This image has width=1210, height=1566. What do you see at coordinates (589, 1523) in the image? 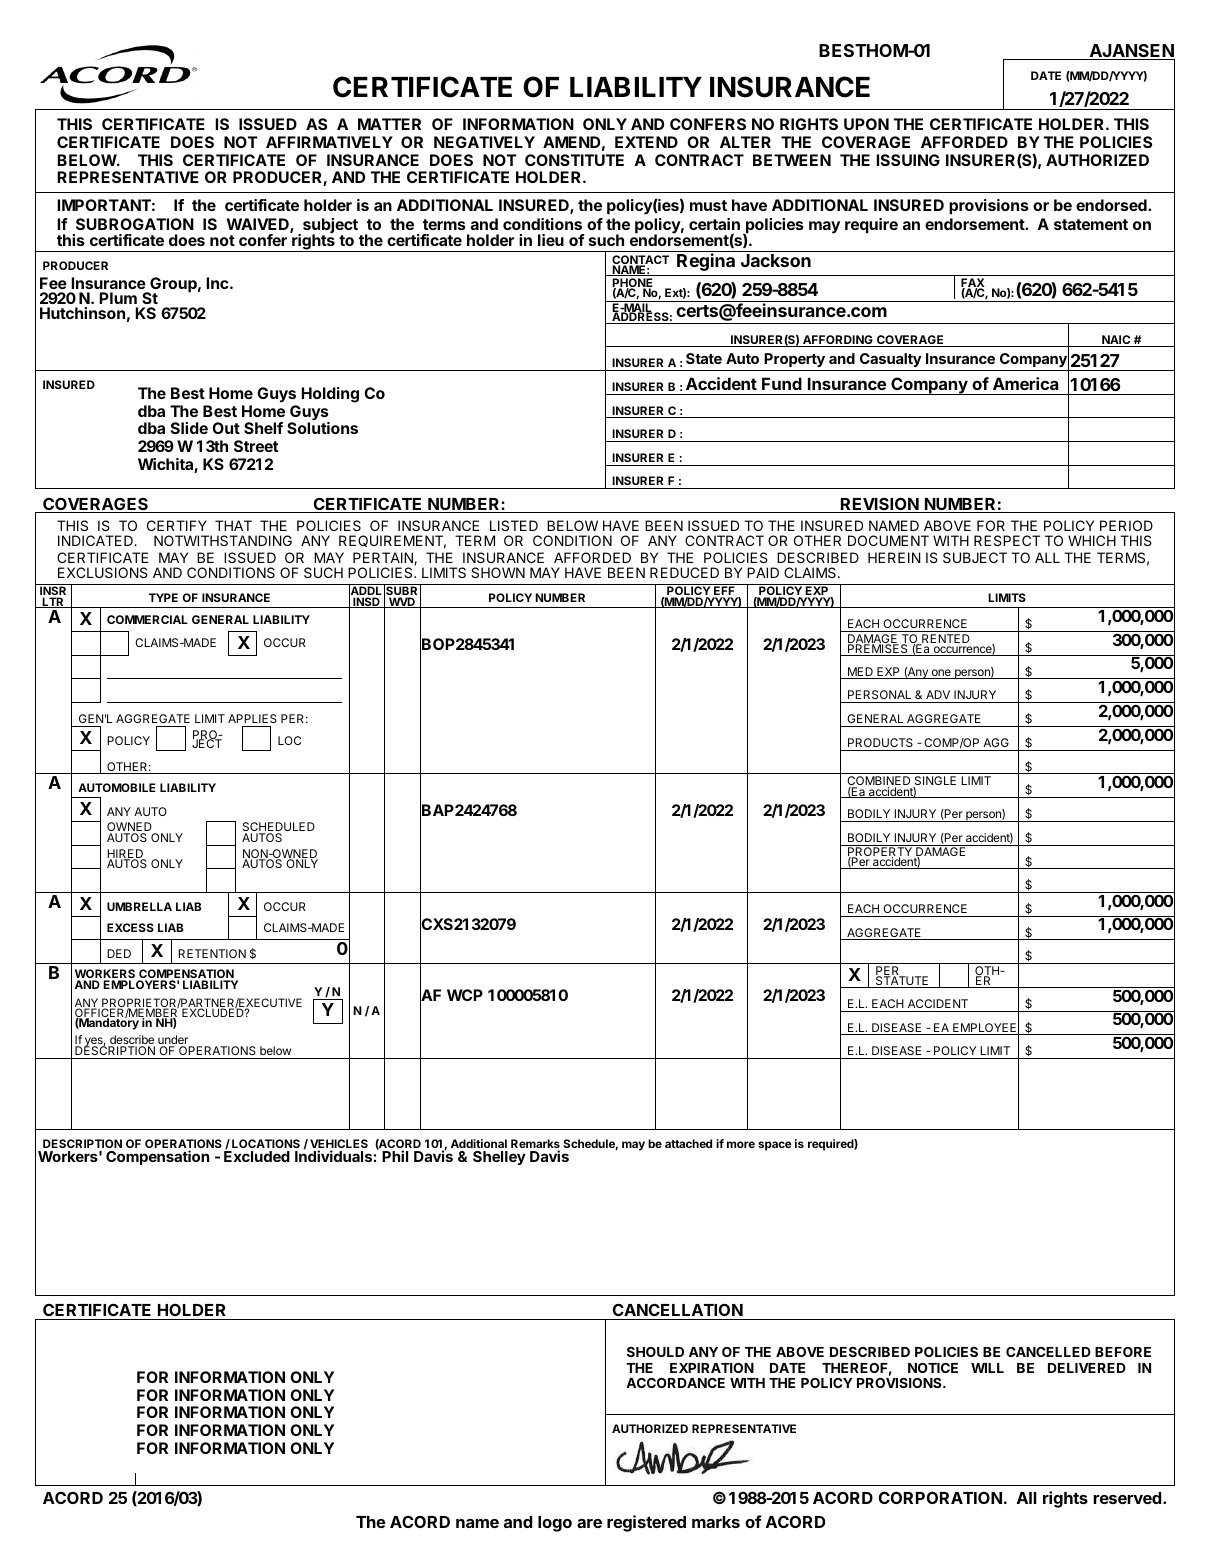
I see `are` at bounding box center [589, 1523].
